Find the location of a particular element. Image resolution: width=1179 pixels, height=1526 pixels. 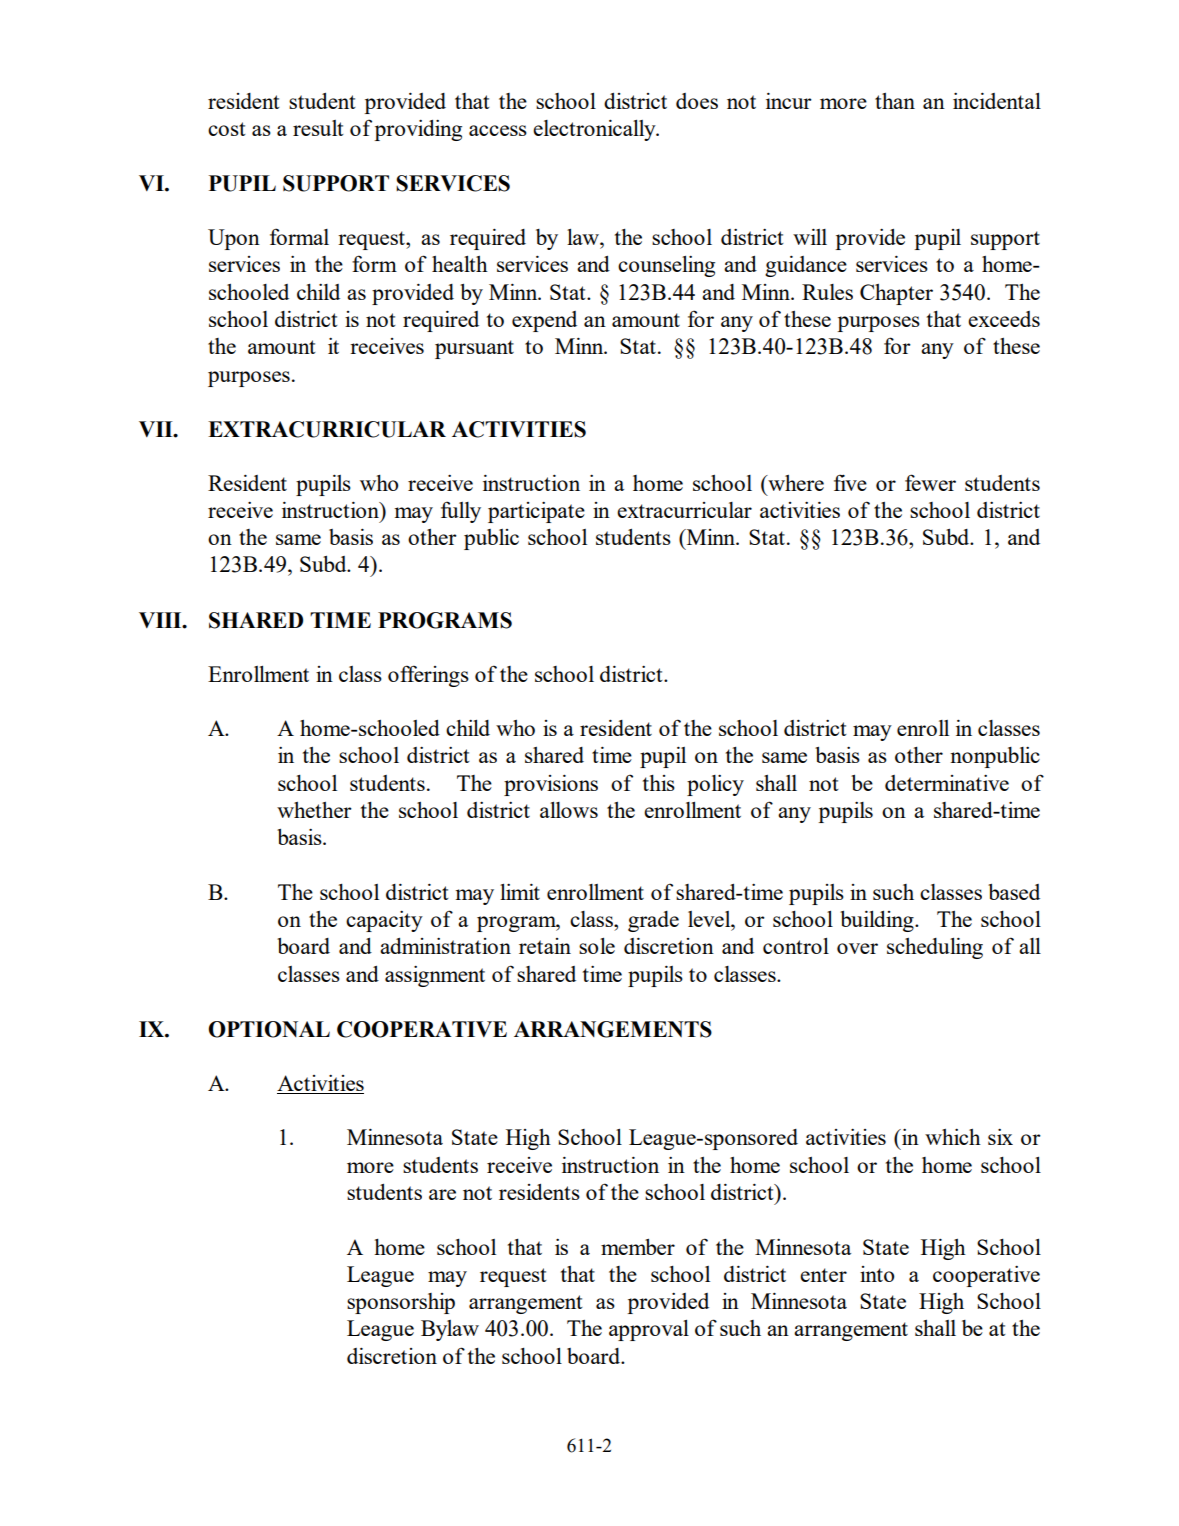

capacity is located at coordinates (384, 921).
